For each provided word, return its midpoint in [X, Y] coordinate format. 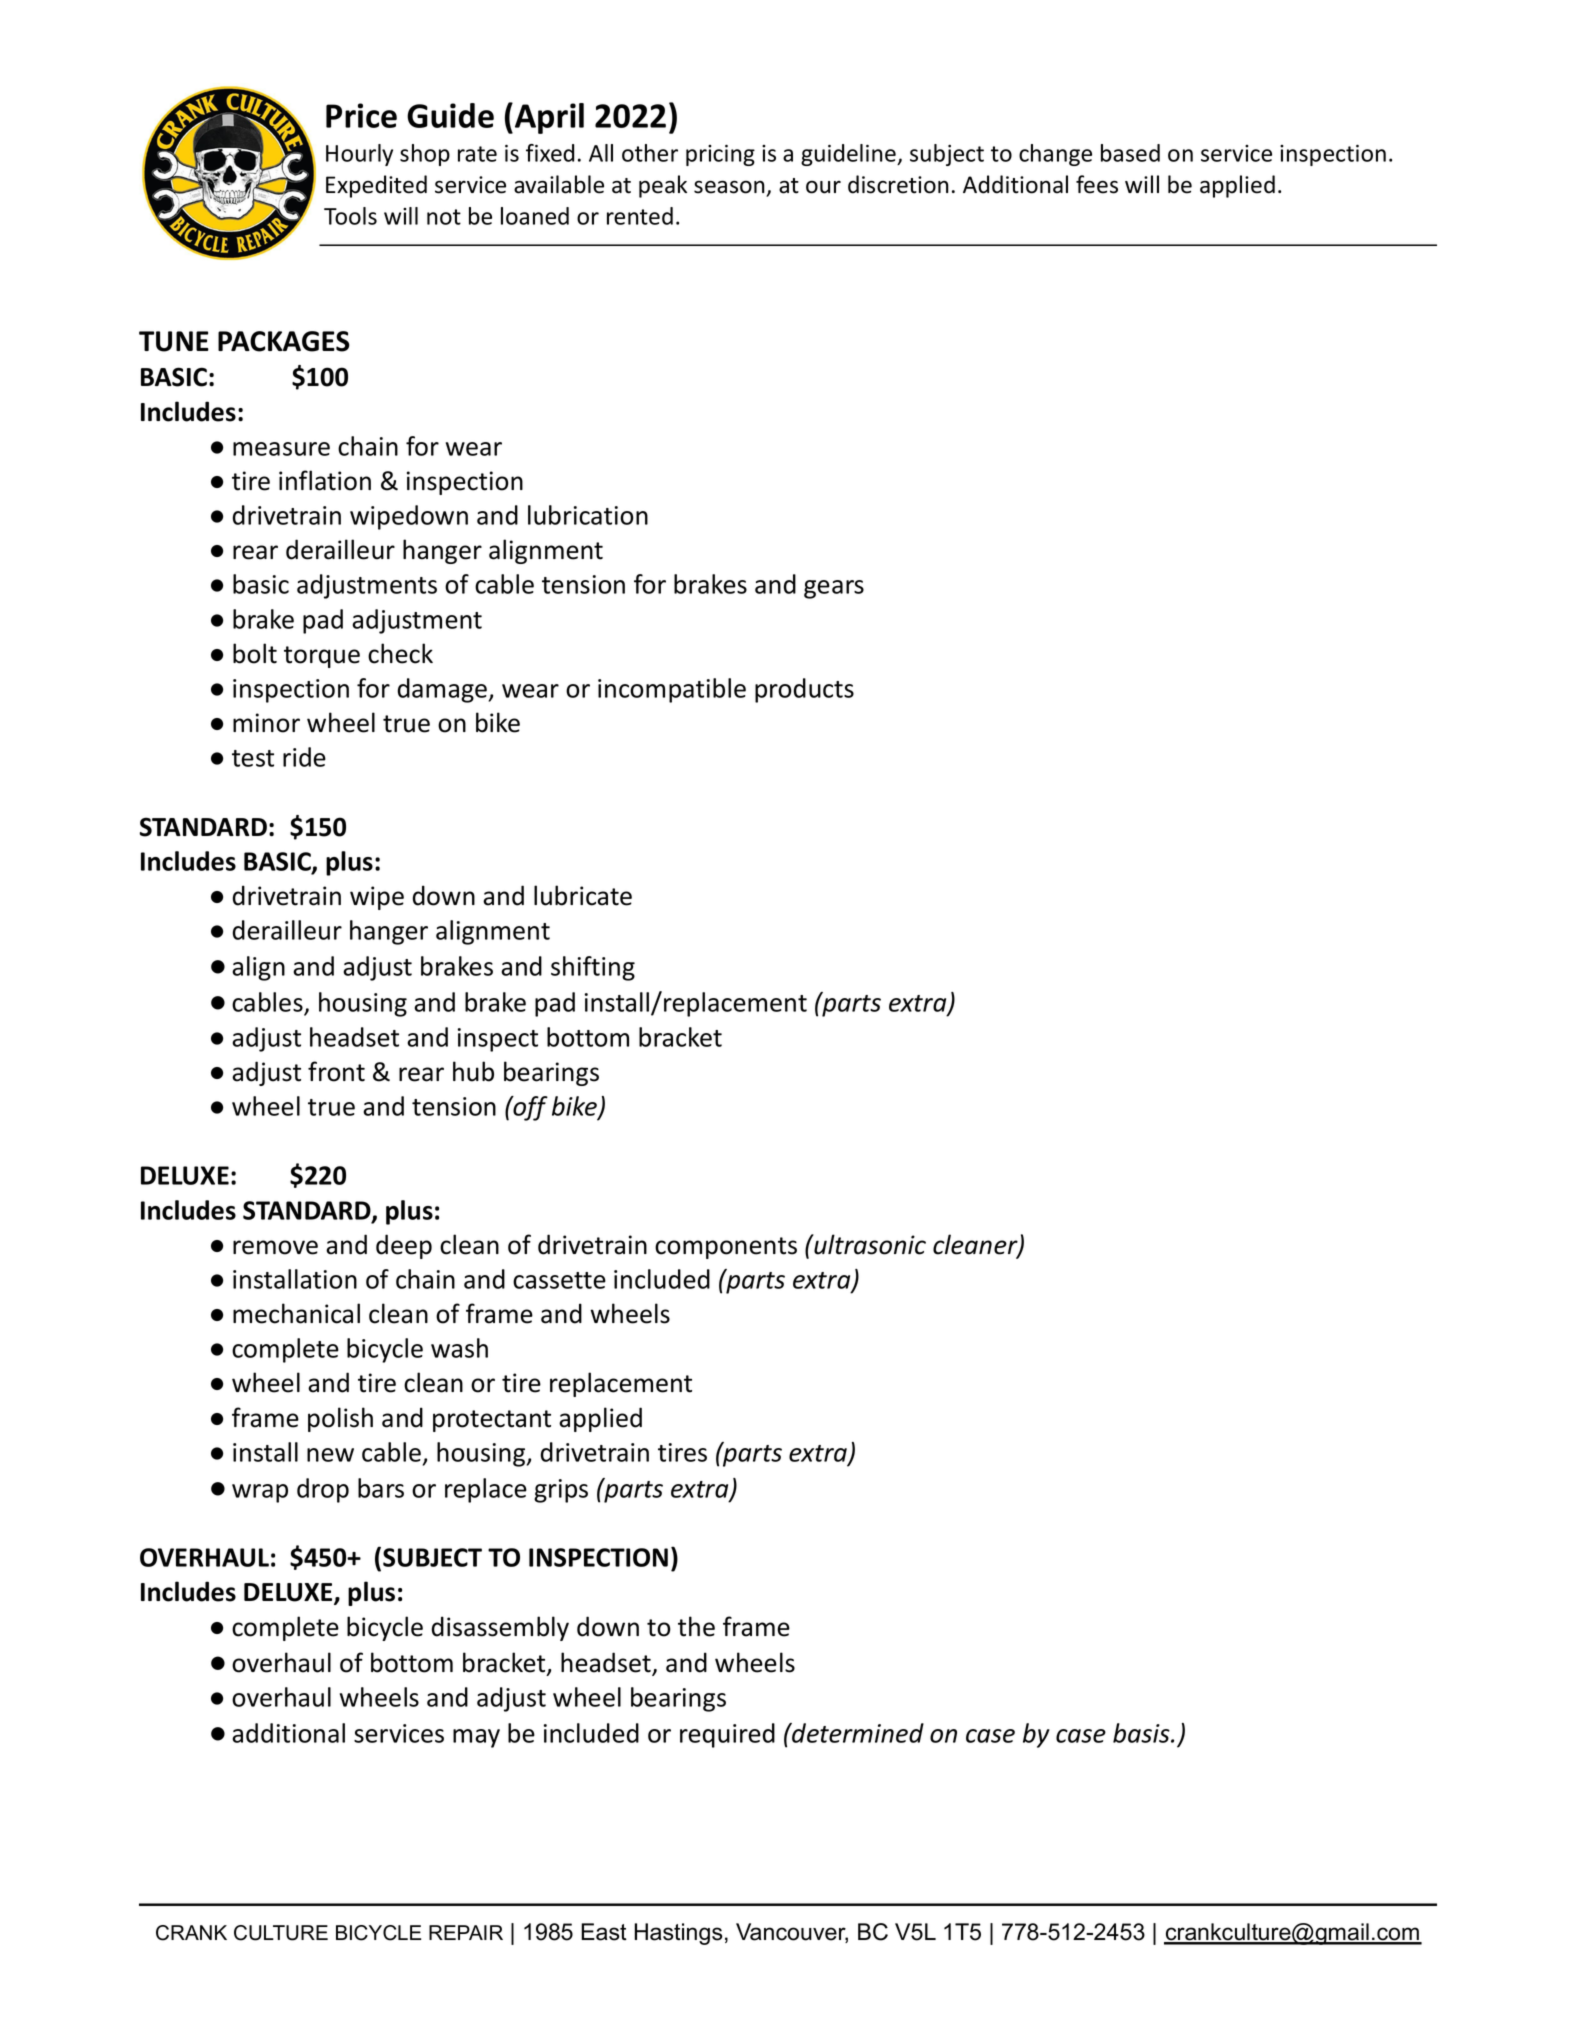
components [726, 1248]
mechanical [296, 1313]
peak [663, 186]
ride [304, 757]
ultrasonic [869, 1244]
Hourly [359, 155]
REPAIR [466, 1932]
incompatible [672, 690]
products [804, 690]
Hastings [679, 1934]
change [1055, 155]
